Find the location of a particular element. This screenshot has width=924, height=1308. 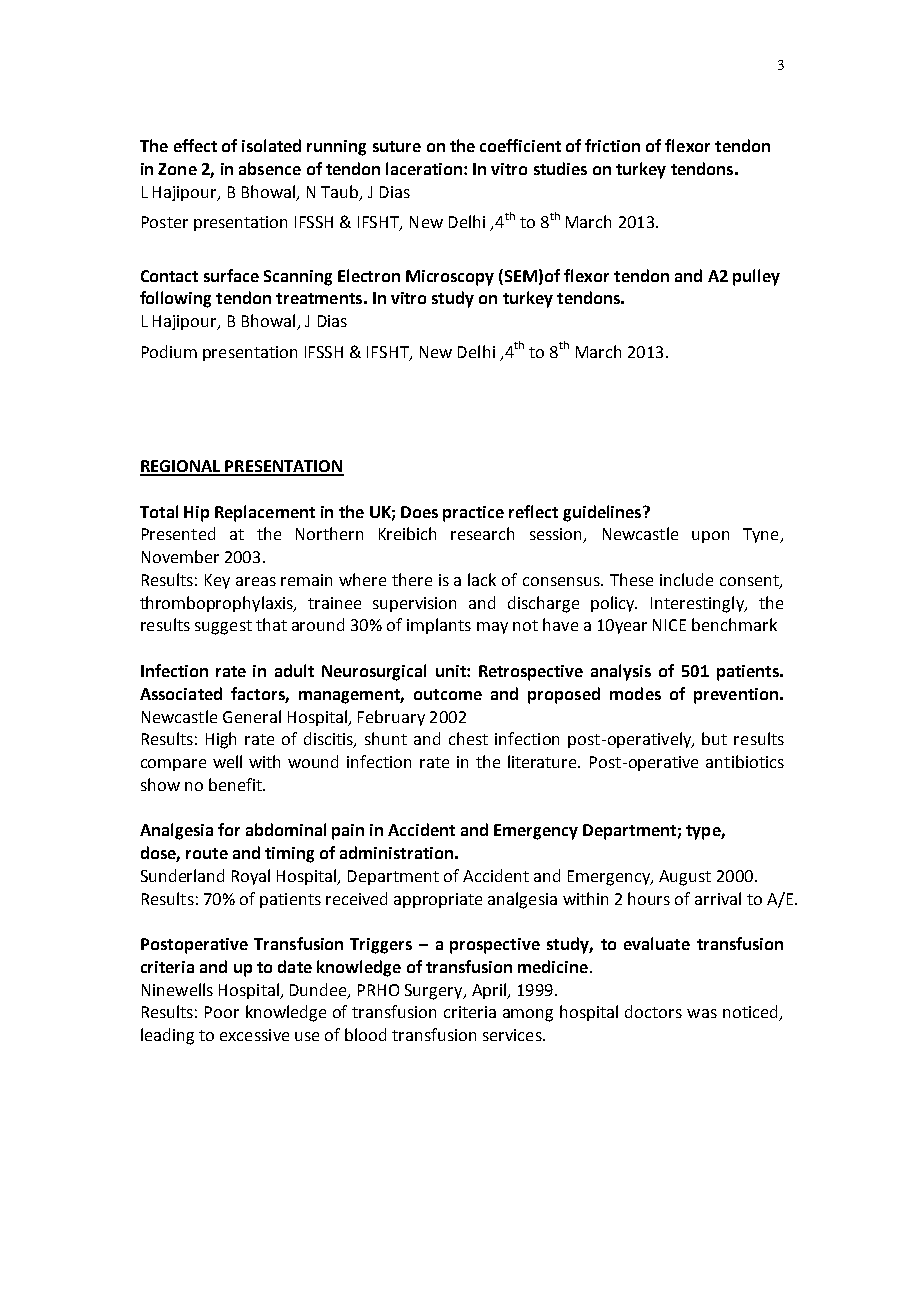

laceration is located at coordinates (425, 168).
